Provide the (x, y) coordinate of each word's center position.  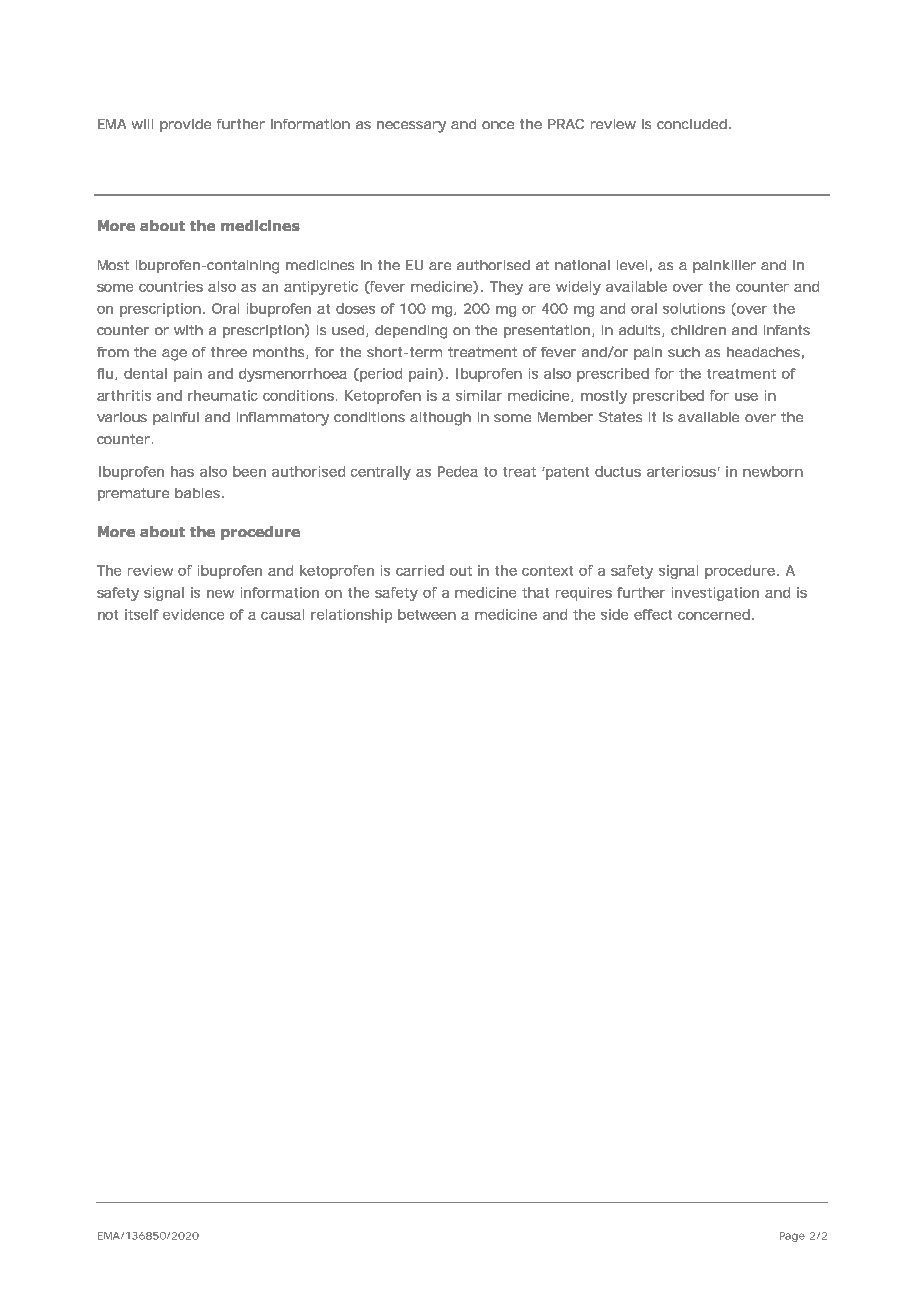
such (684, 352)
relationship (351, 616)
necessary (411, 127)
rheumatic (223, 395)
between (427, 614)
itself (142, 614)
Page (792, 1237)
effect (653, 614)
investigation (715, 594)
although (440, 419)
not (108, 615)
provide (185, 125)
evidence (193, 614)
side (614, 614)
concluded (692, 124)
